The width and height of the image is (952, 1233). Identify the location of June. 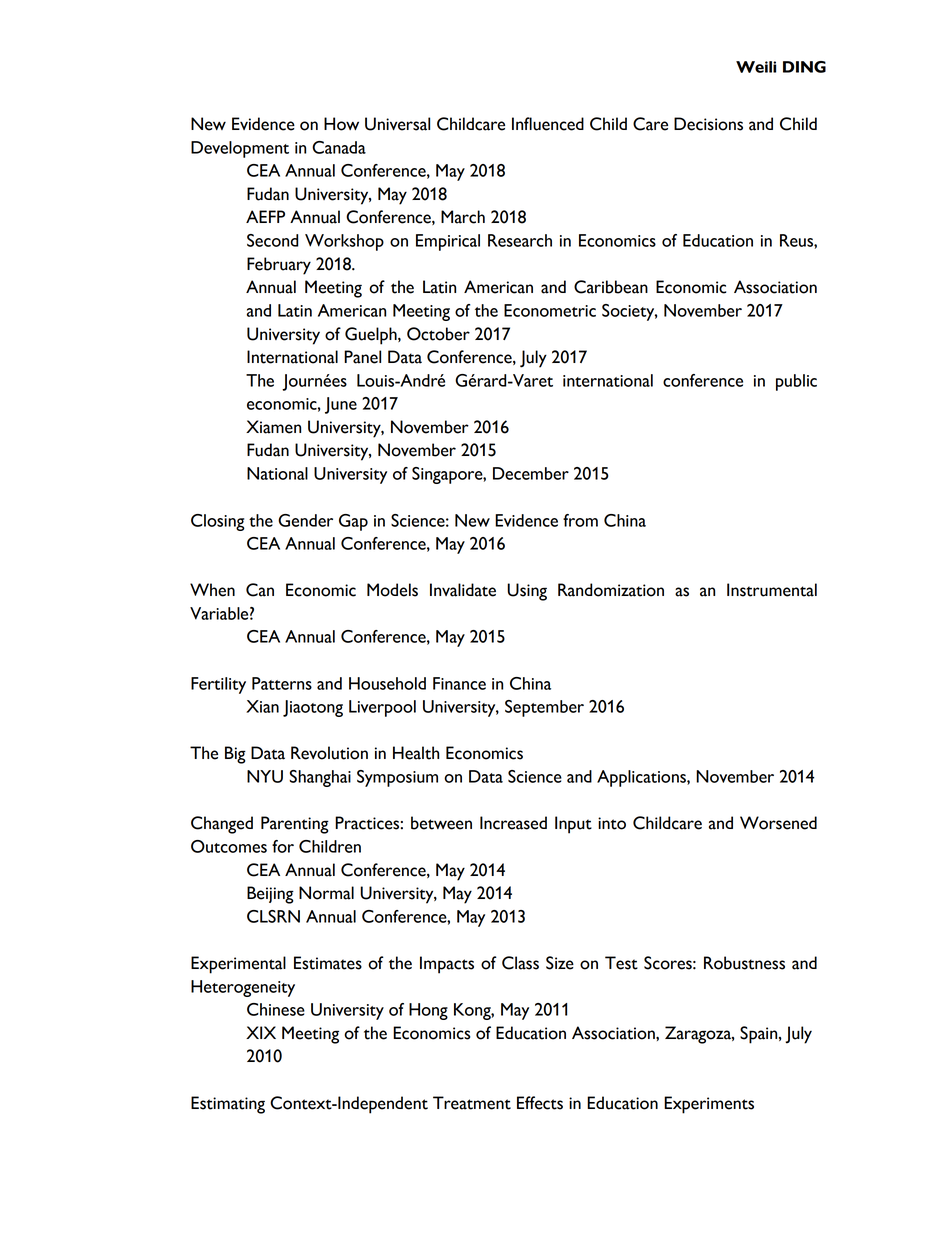
(341, 405).
